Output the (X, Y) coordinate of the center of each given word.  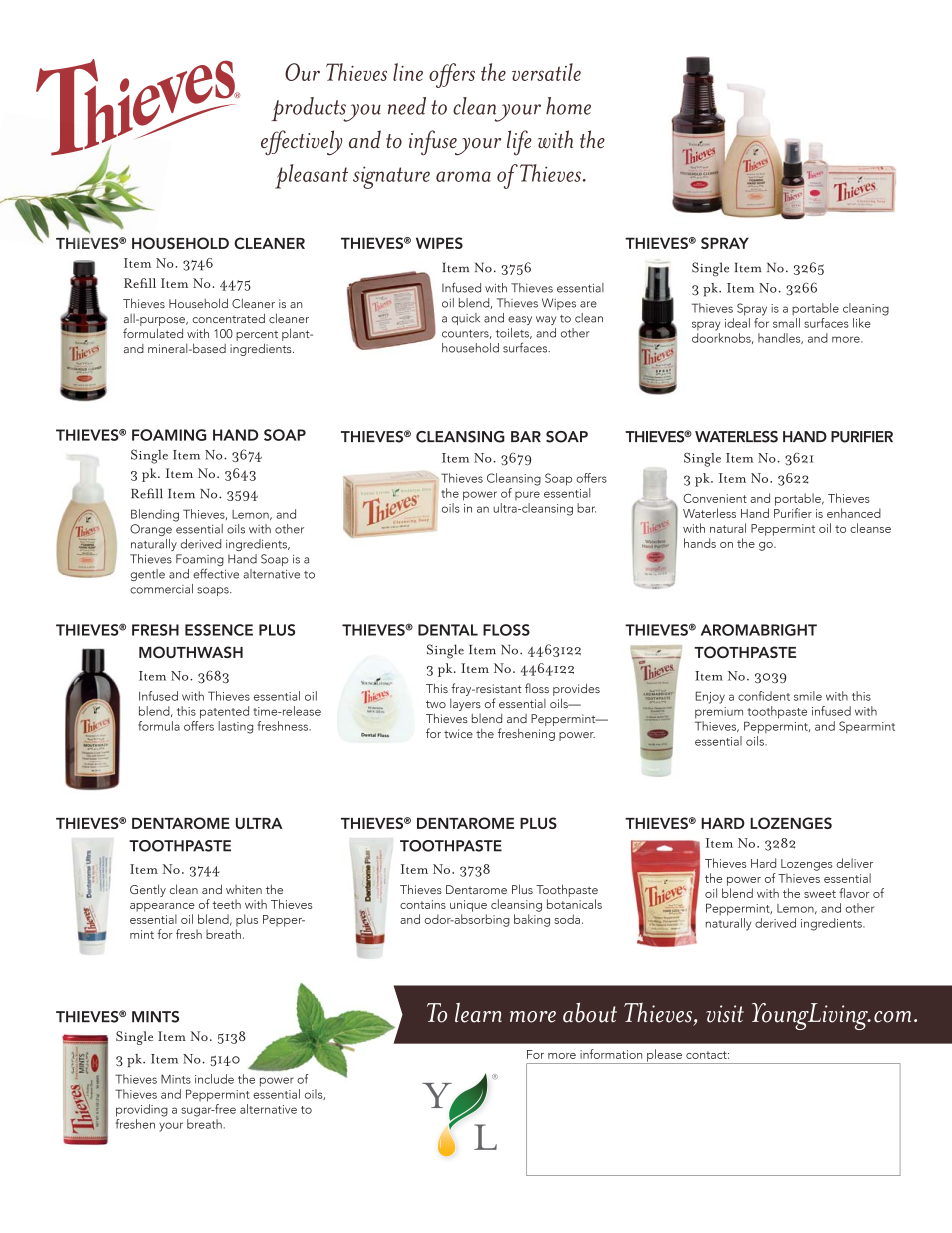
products (309, 109)
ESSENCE (219, 630)
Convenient (715, 498)
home (568, 106)
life (519, 142)
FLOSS (506, 630)
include (214, 1079)
